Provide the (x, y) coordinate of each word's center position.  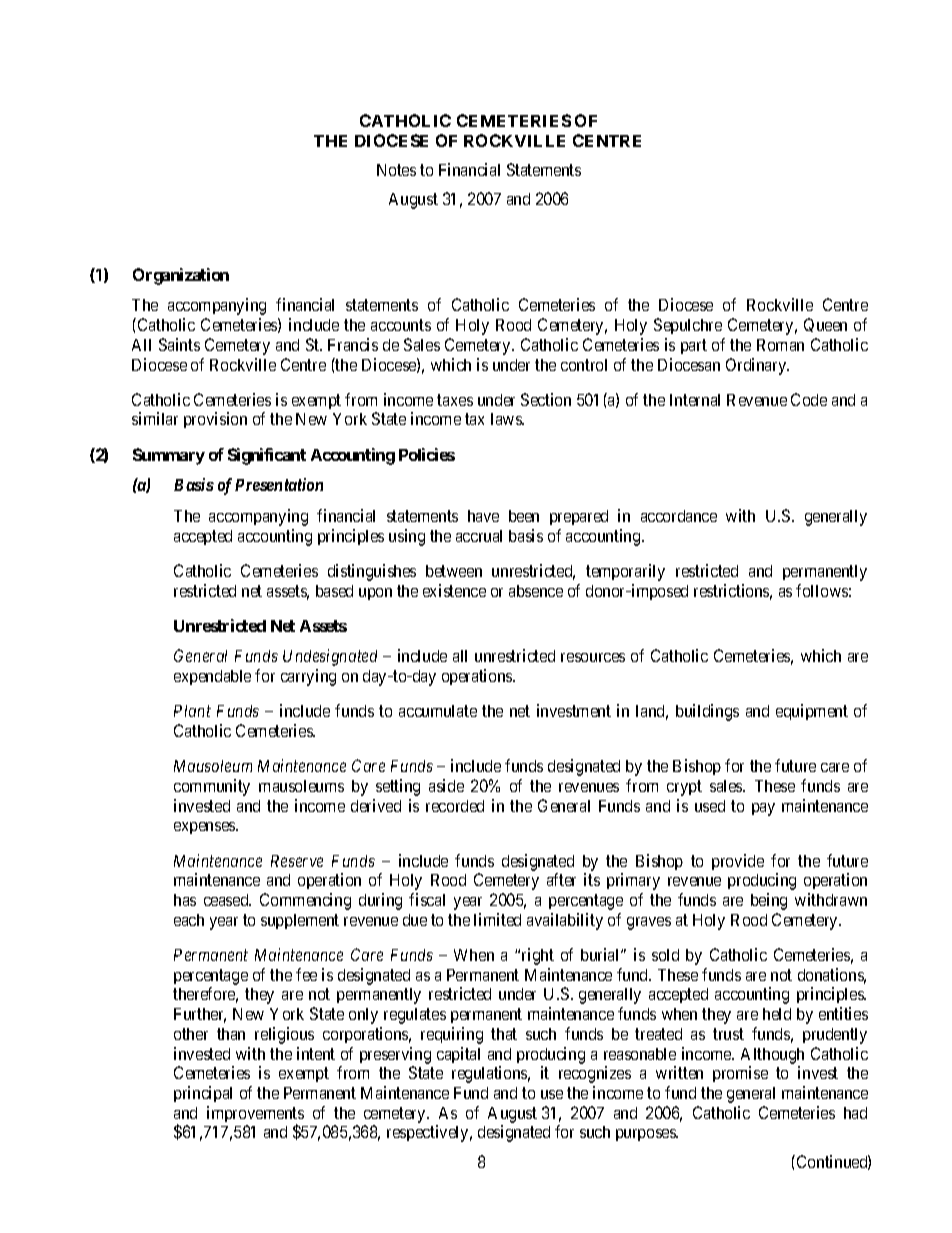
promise (740, 1074)
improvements (255, 1115)
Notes (396, 170)
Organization (181, 276)
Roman (780, 345)
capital (458, 1055)
